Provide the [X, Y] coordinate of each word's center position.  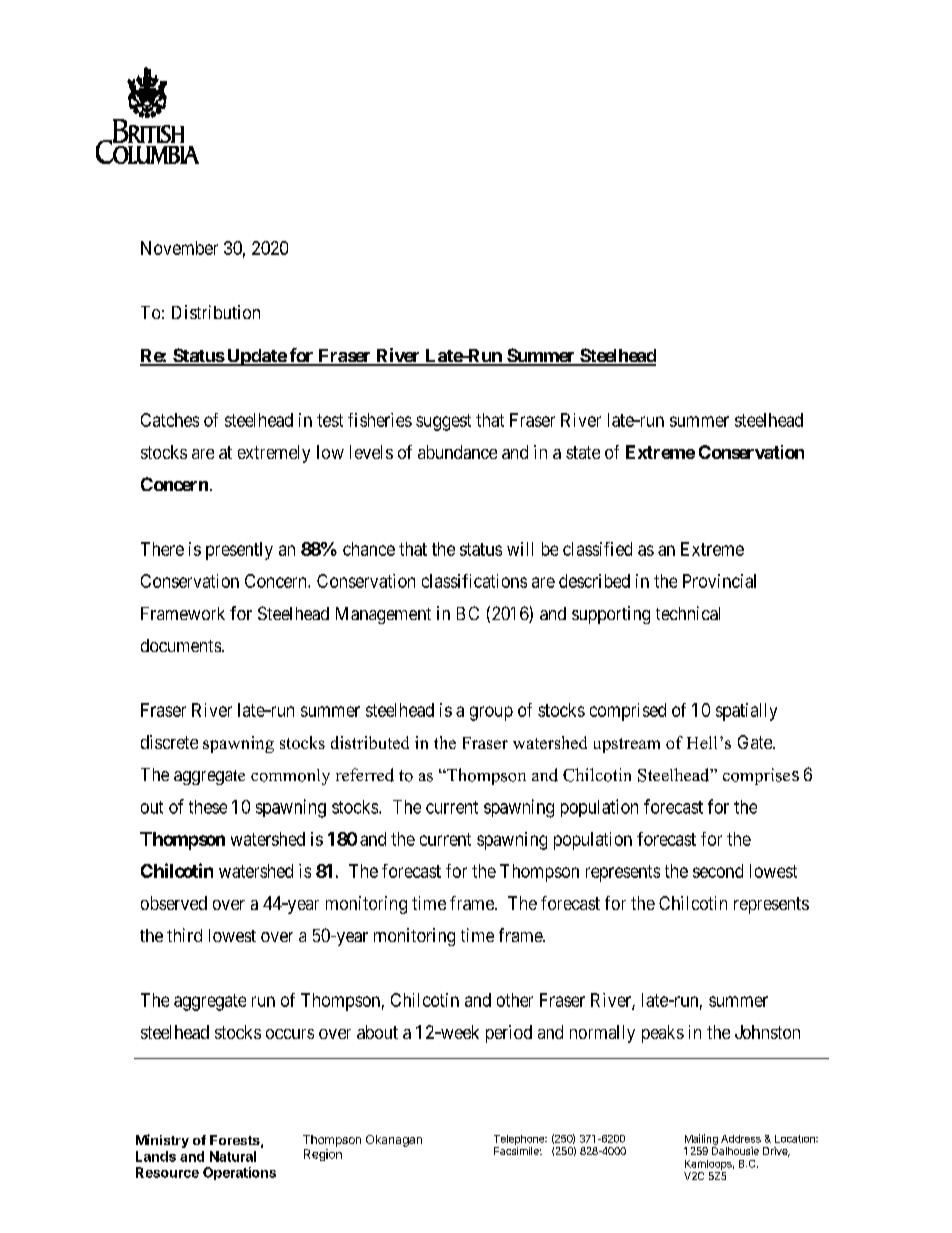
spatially [746, 712]
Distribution [216, 312]
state [583, 452]
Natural [233, 1156]
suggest [443, 422]
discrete [169, 742]
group [491, 713]
